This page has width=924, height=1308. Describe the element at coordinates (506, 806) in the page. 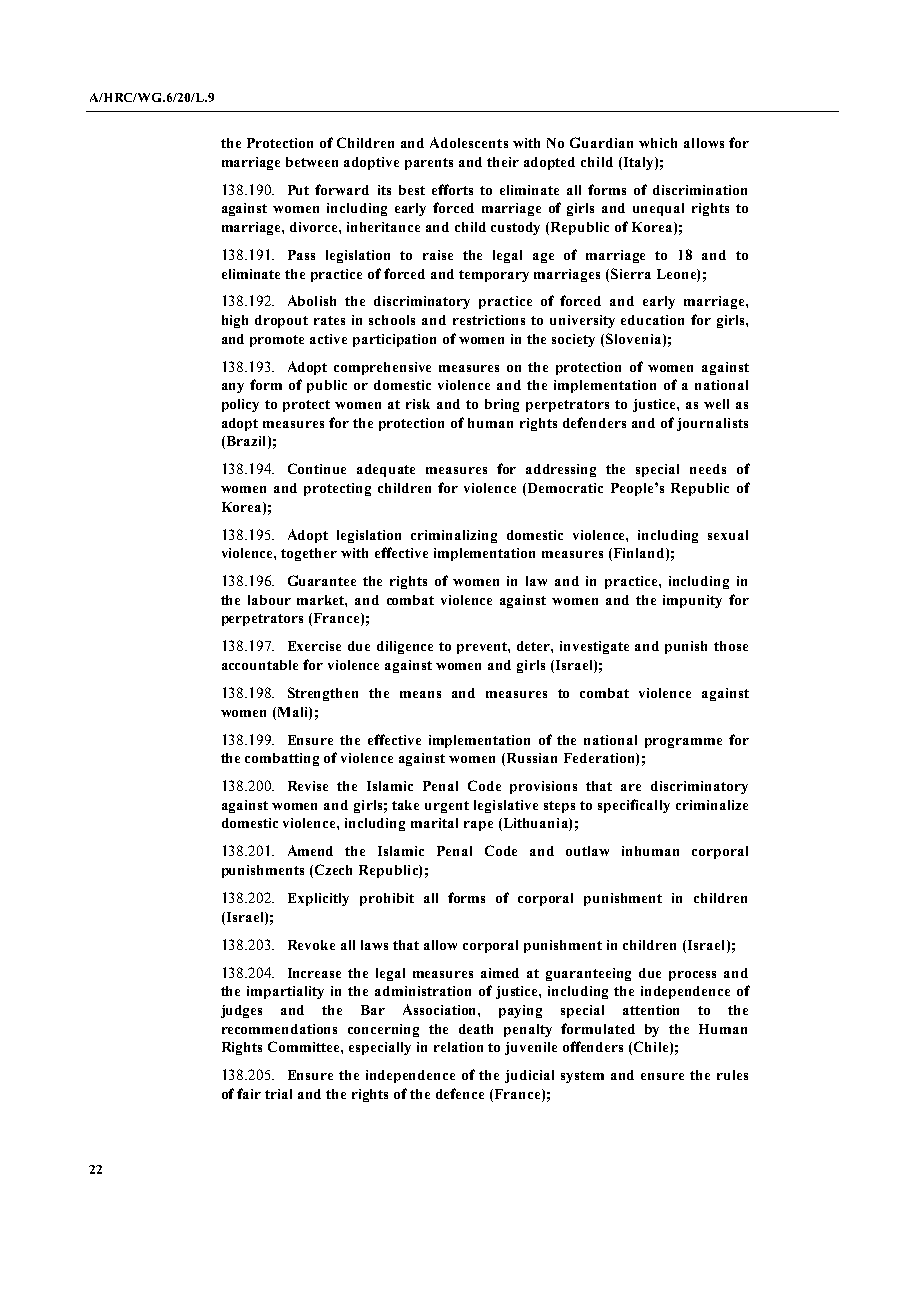

I see `legislative` at that location.
